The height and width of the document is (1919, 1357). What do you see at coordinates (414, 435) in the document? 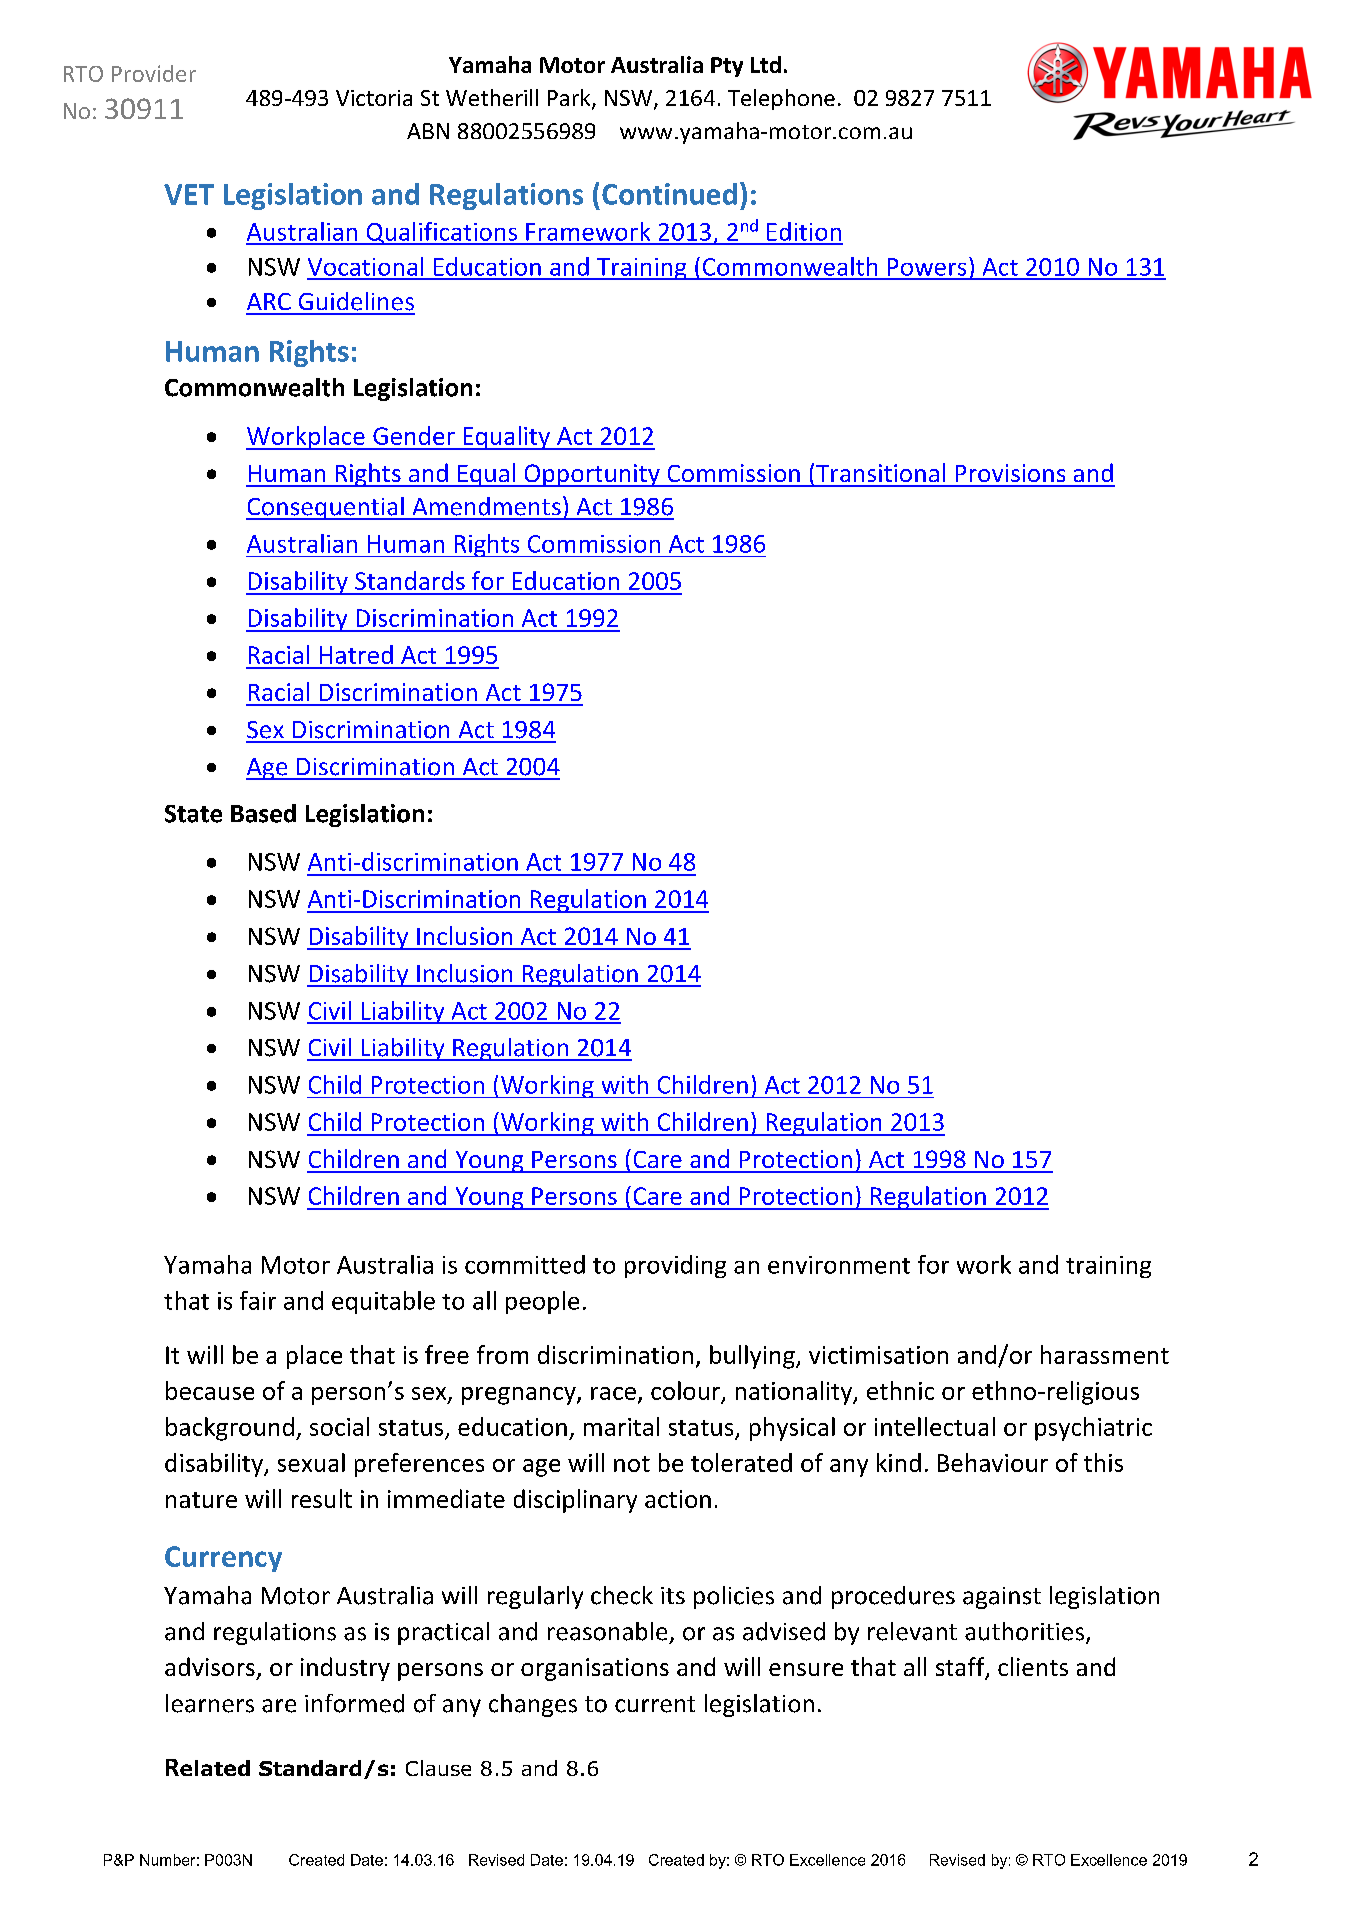
I see `Gender` at bounding box center [414, 435].
